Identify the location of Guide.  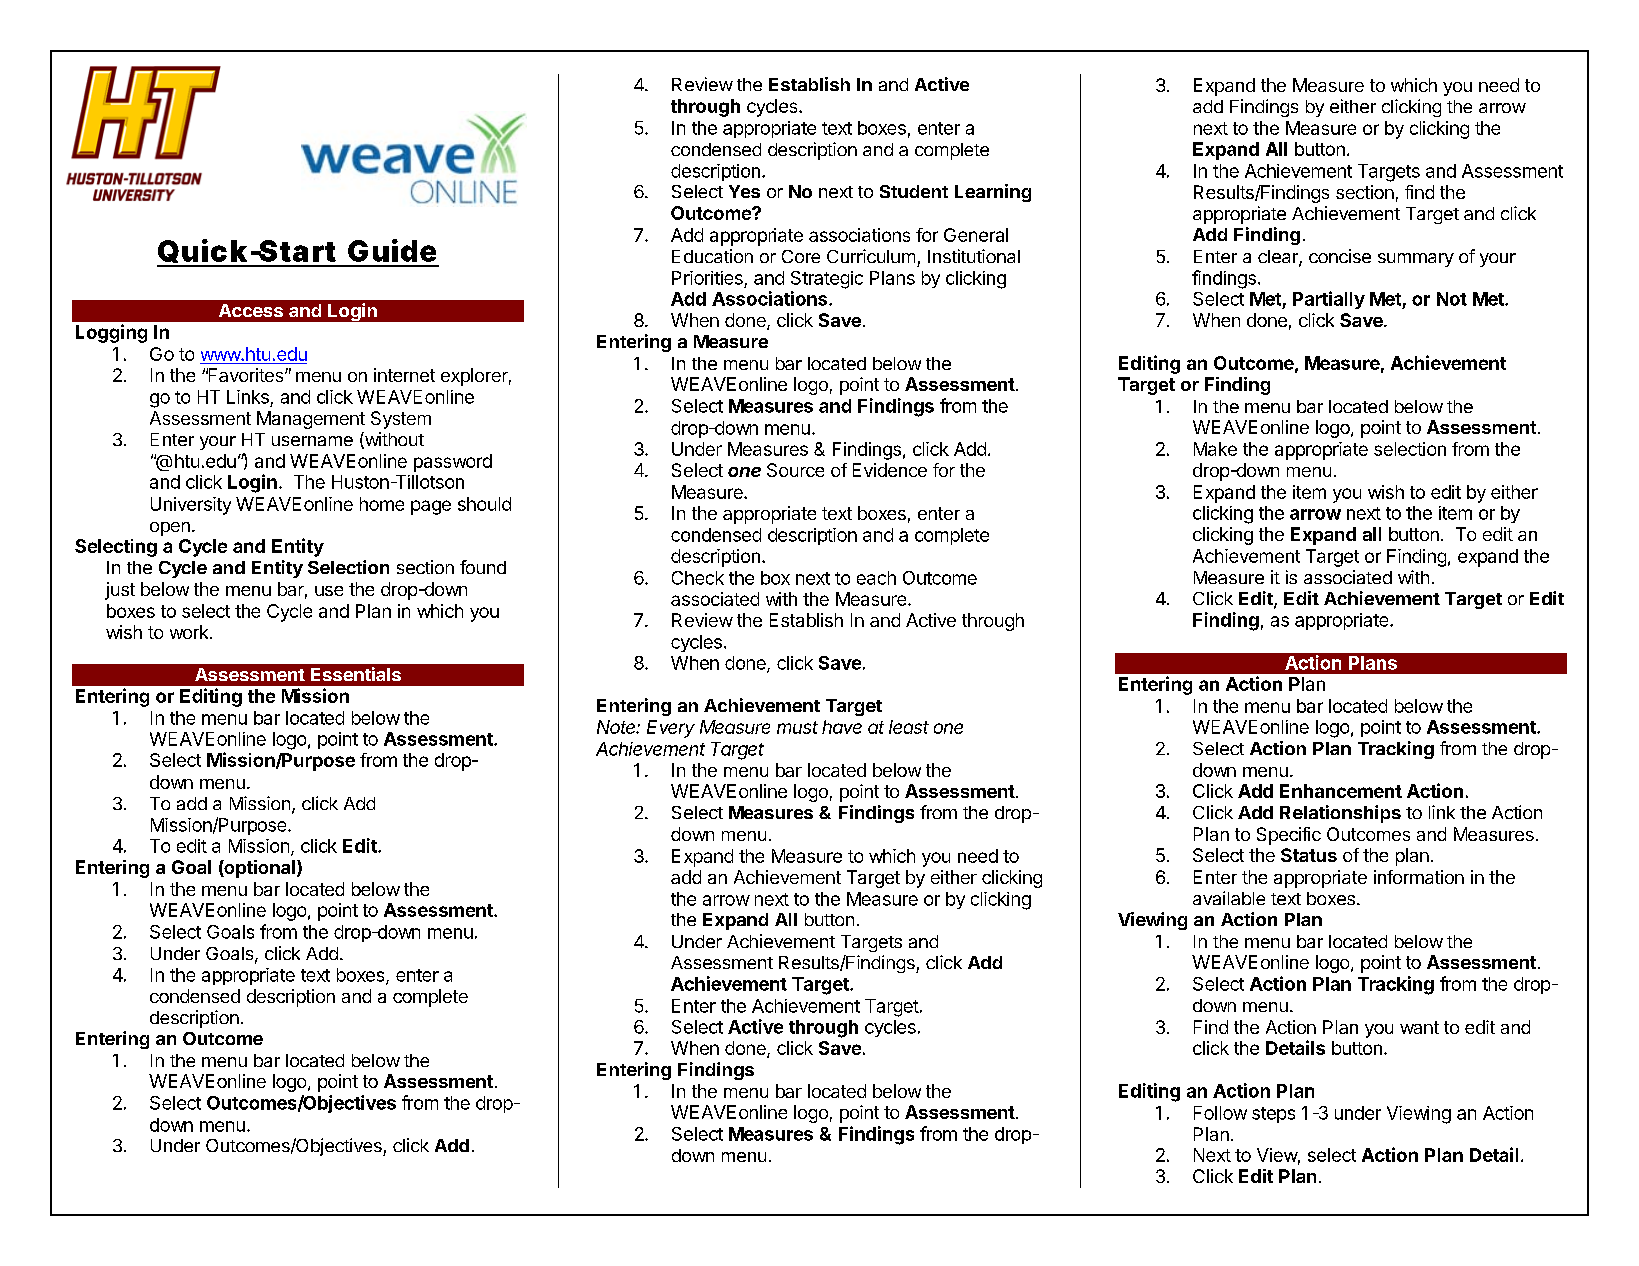
(392, 250).
